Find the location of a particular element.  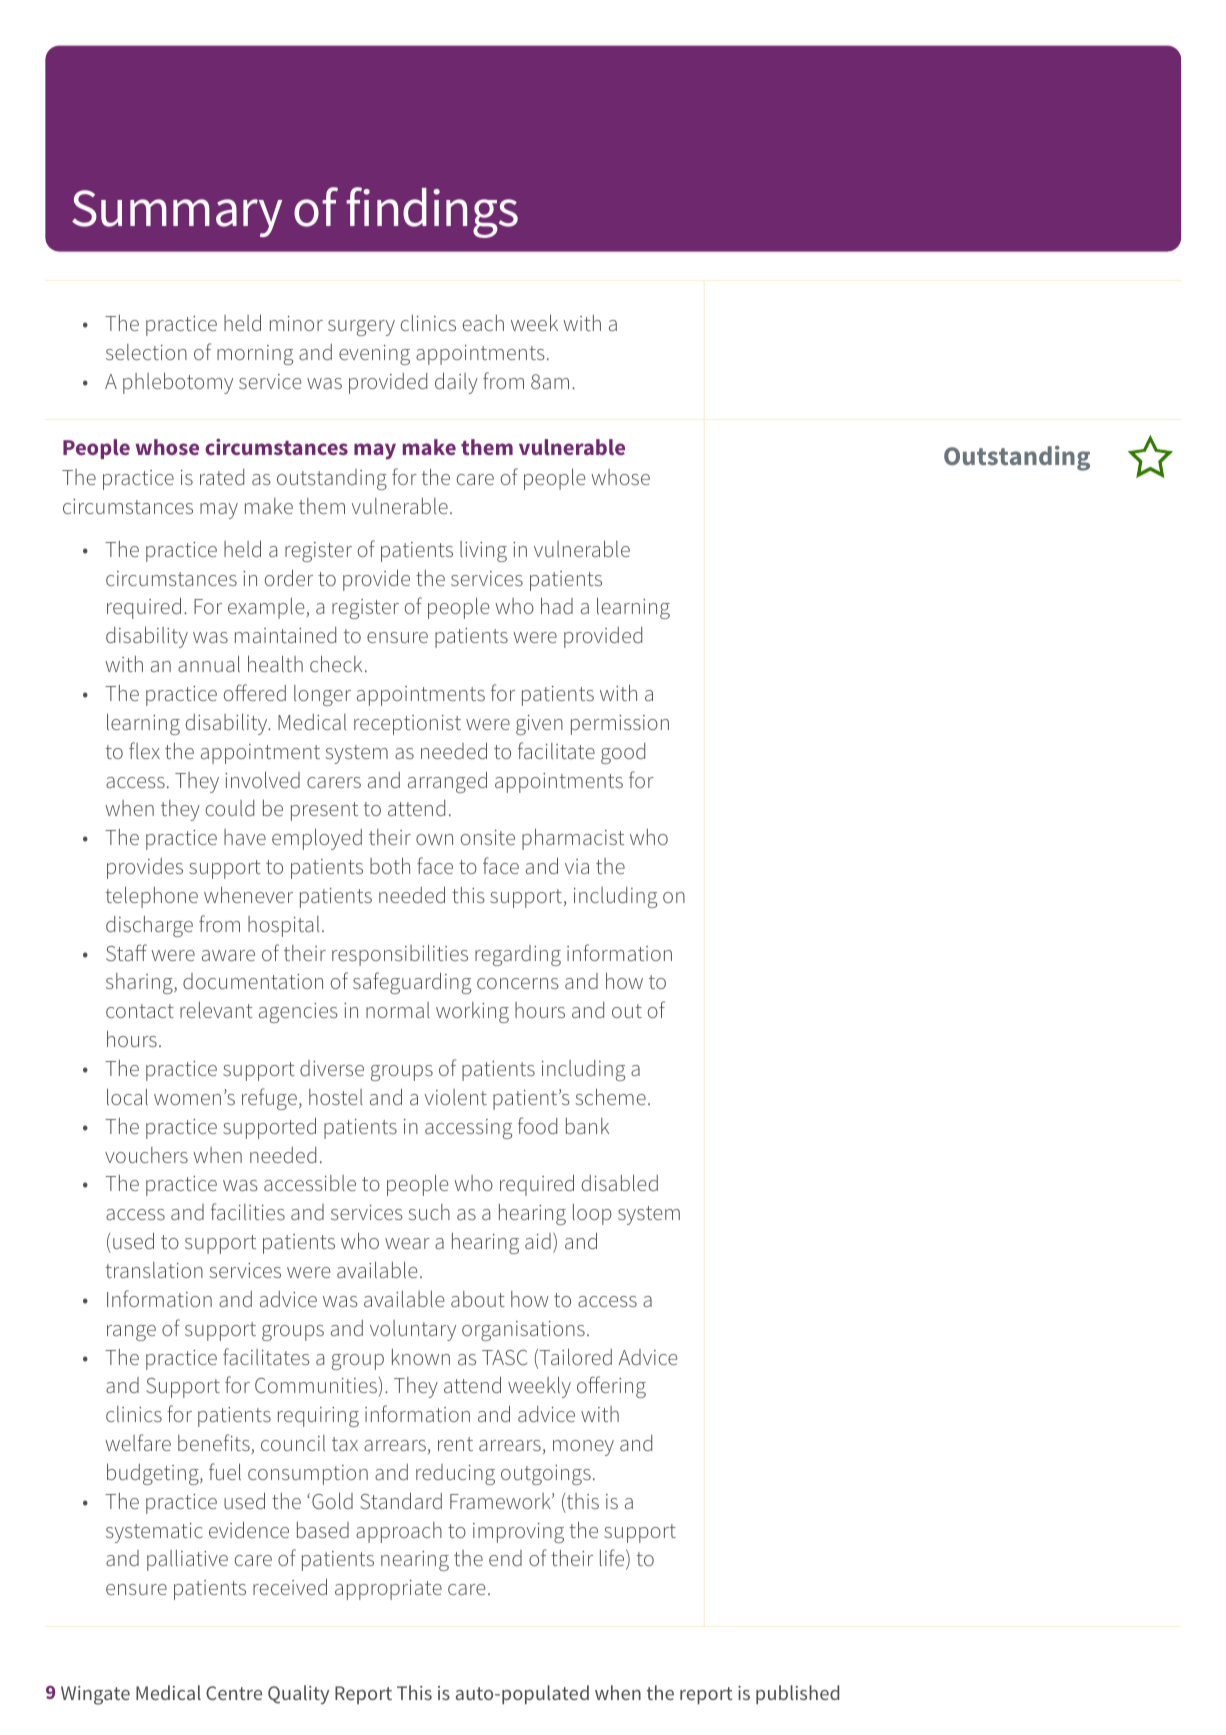

such is located at coordinates (429, 1212).
